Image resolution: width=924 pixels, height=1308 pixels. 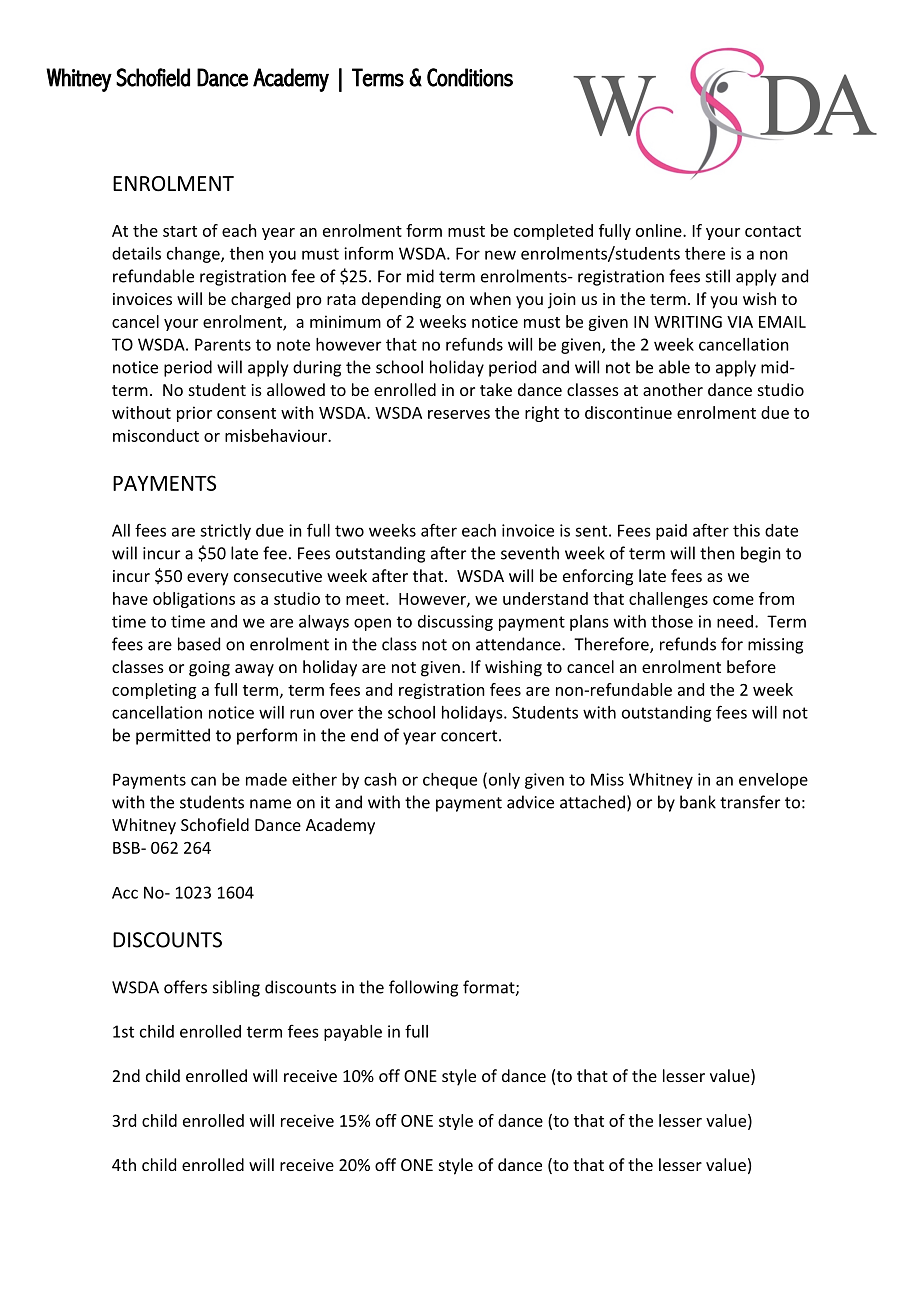 What do you see at coordinates (194, 414) in the screenshot?
I see `prior` at bounding box center [194, 414].
